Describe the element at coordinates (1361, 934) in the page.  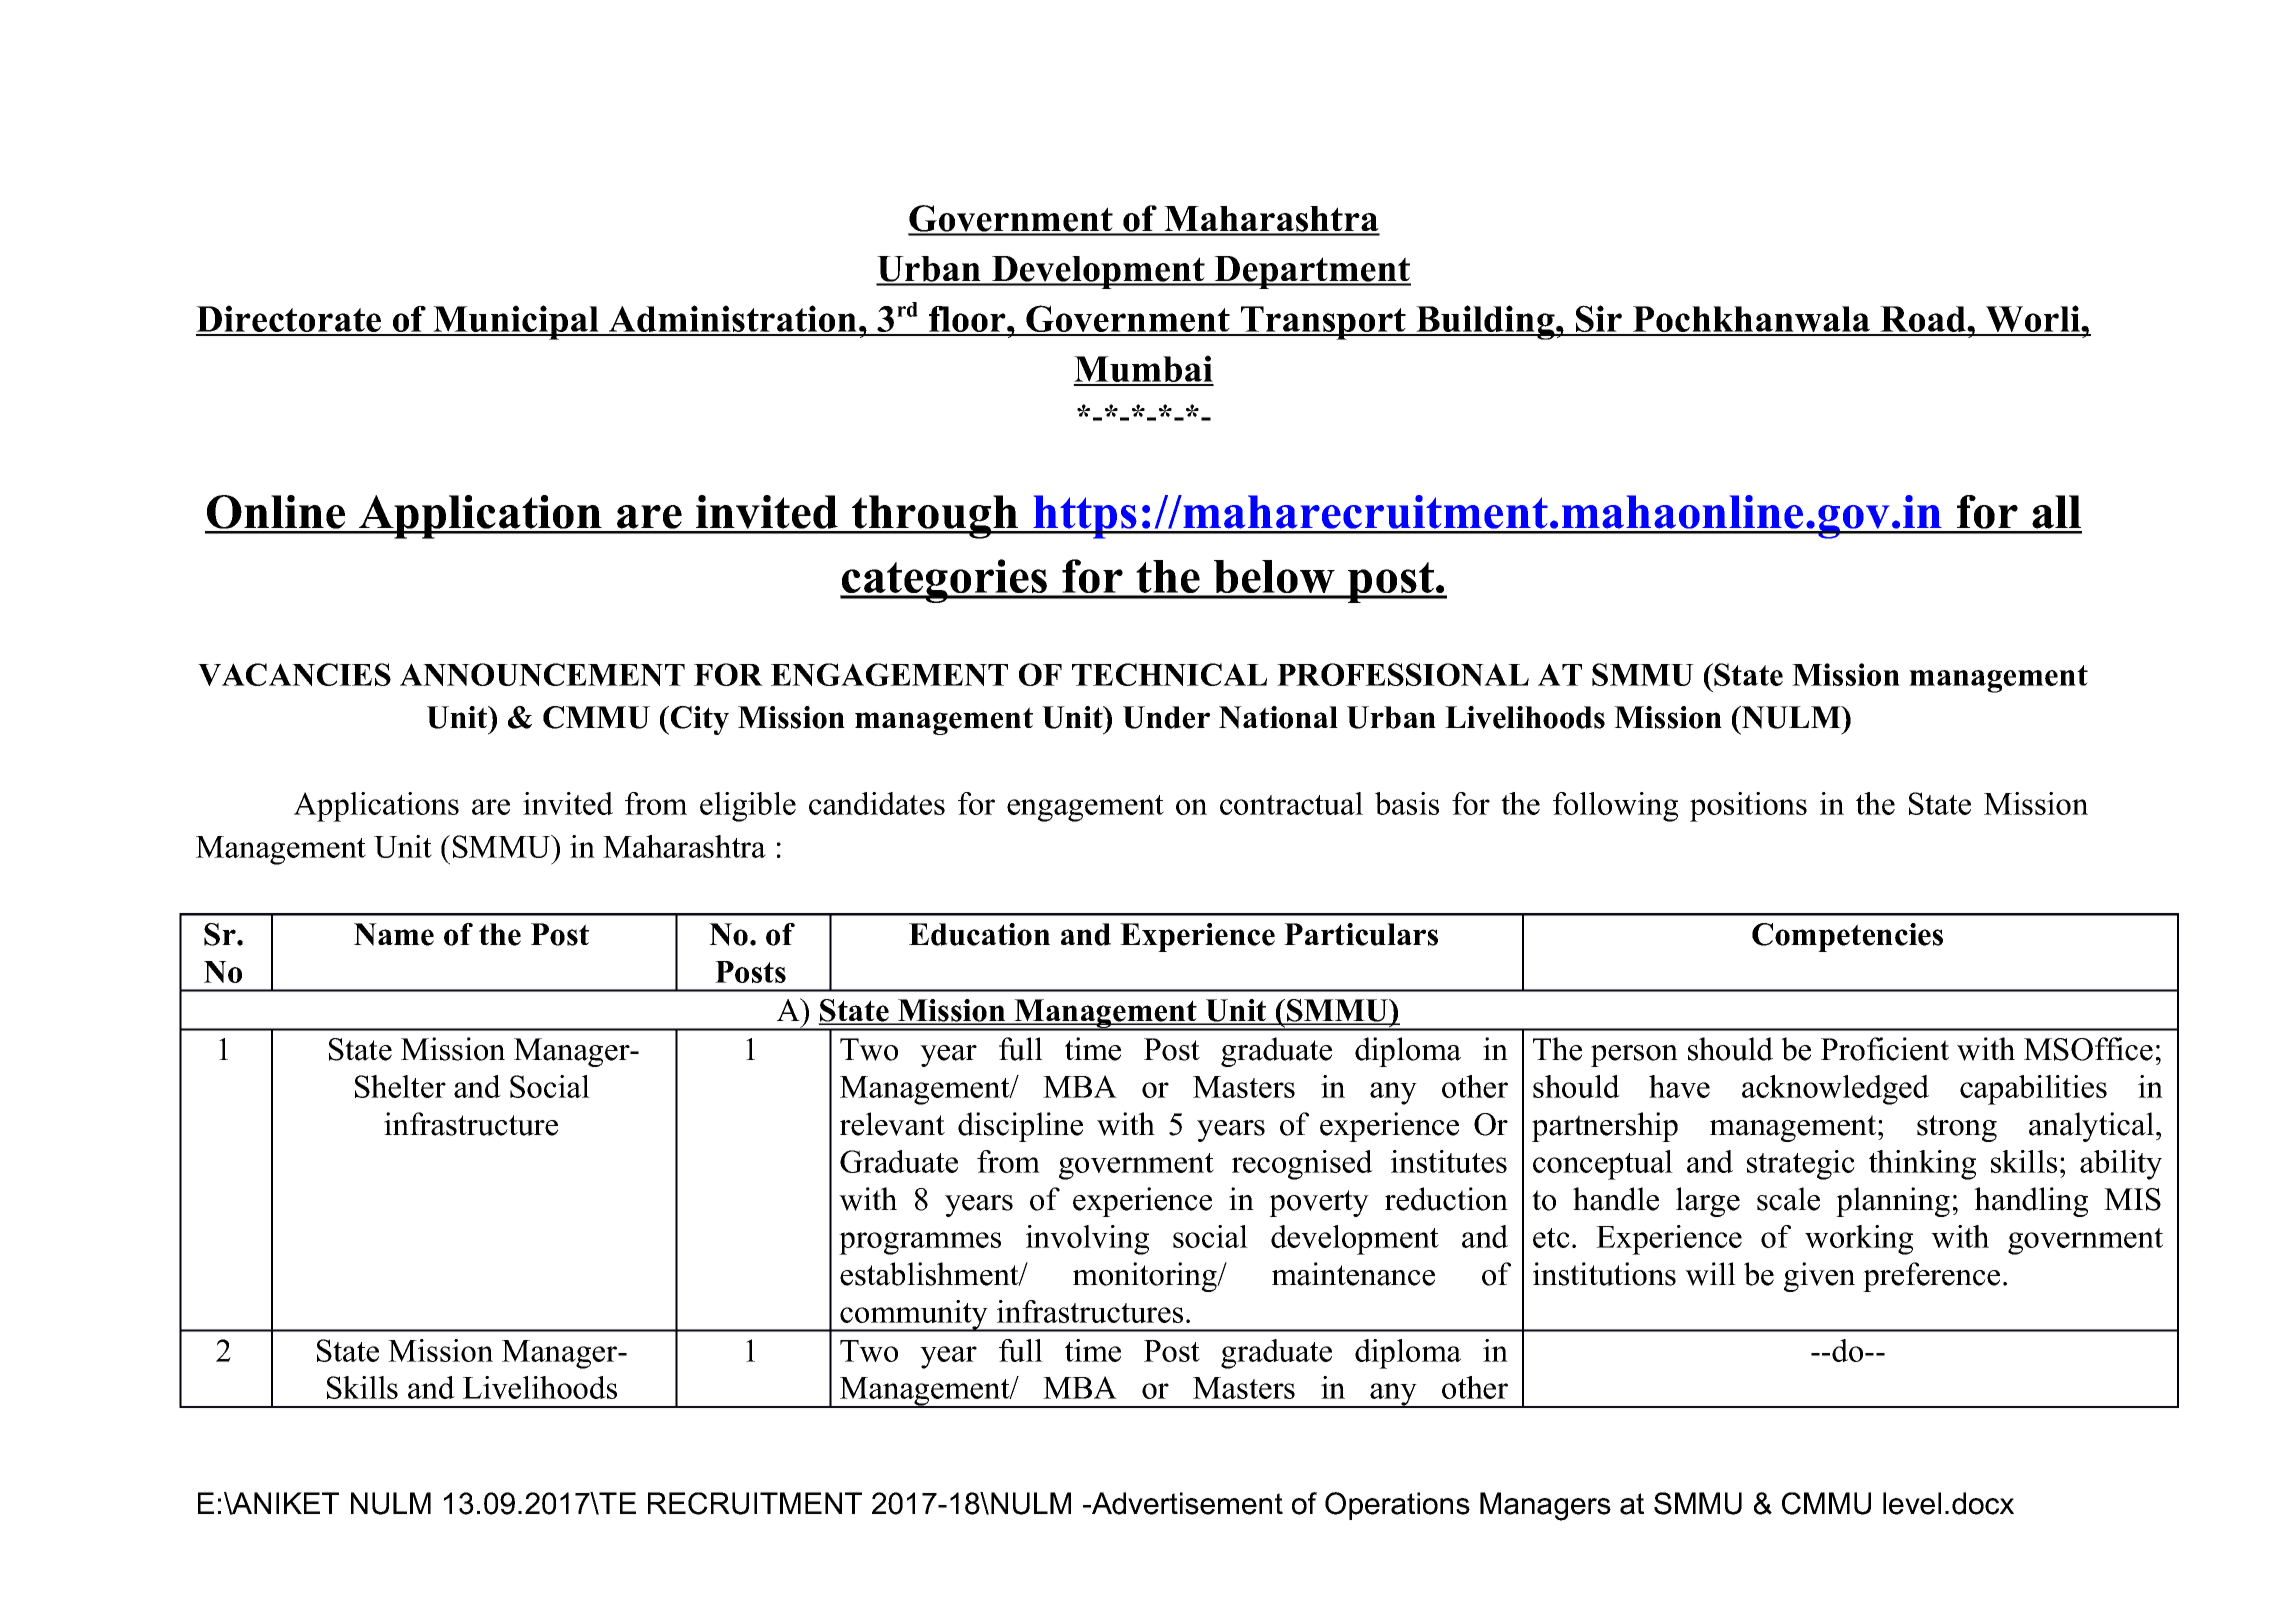
I see `Particulars` at that location.
